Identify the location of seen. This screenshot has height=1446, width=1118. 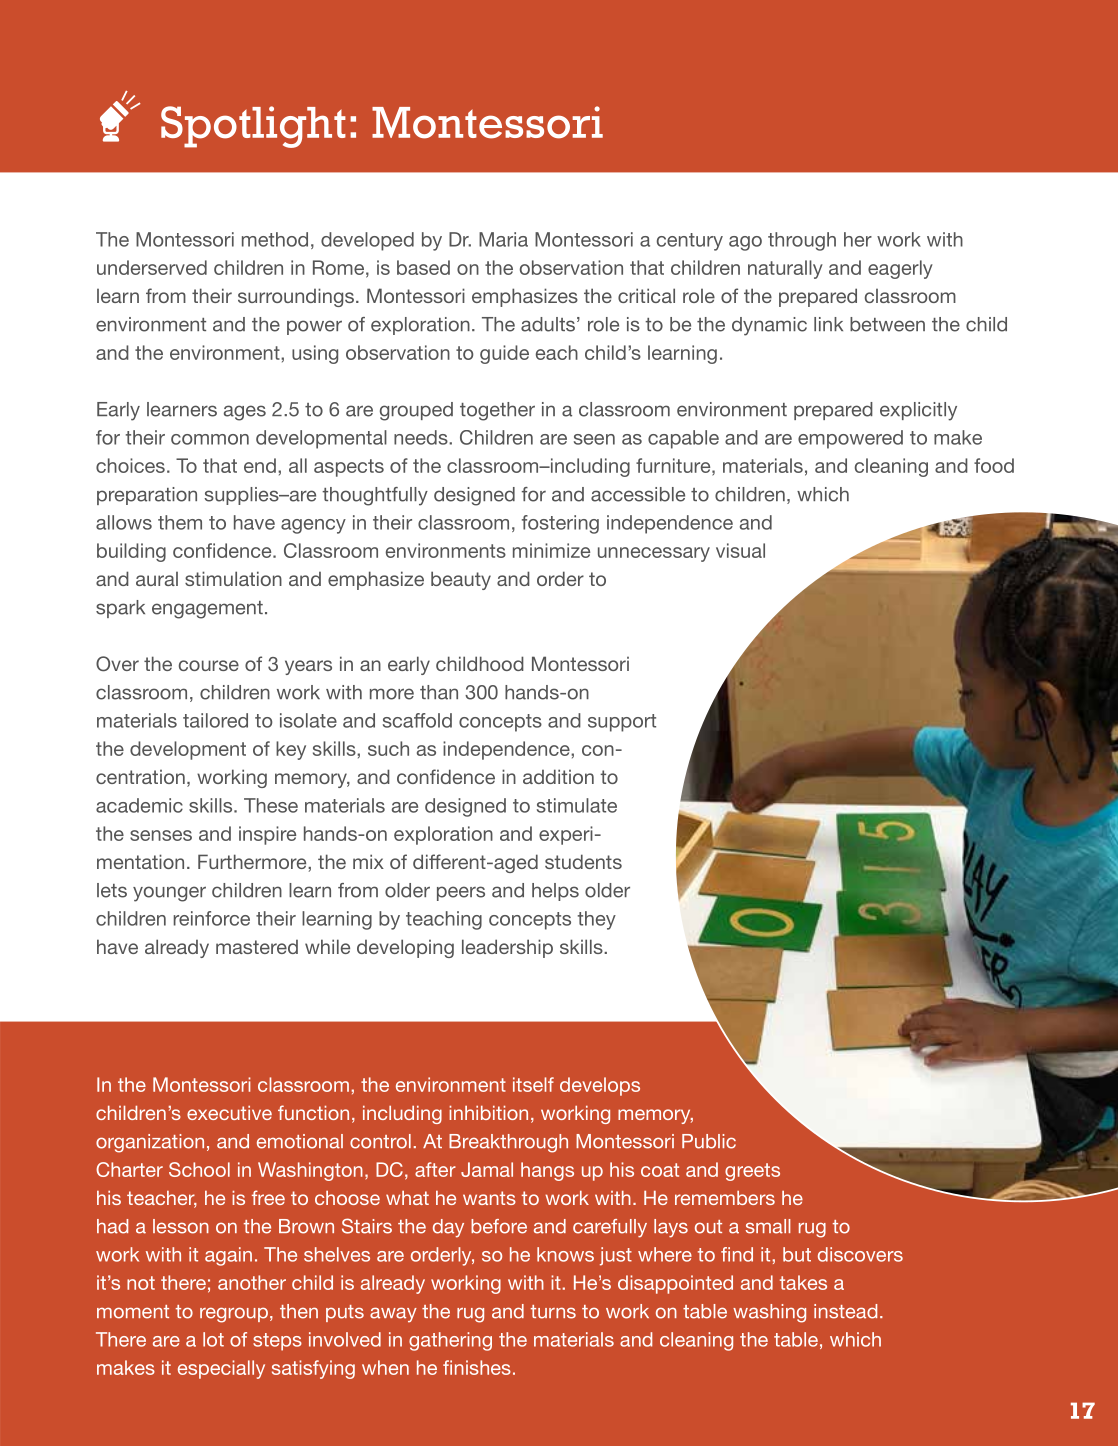
(594, 439).
